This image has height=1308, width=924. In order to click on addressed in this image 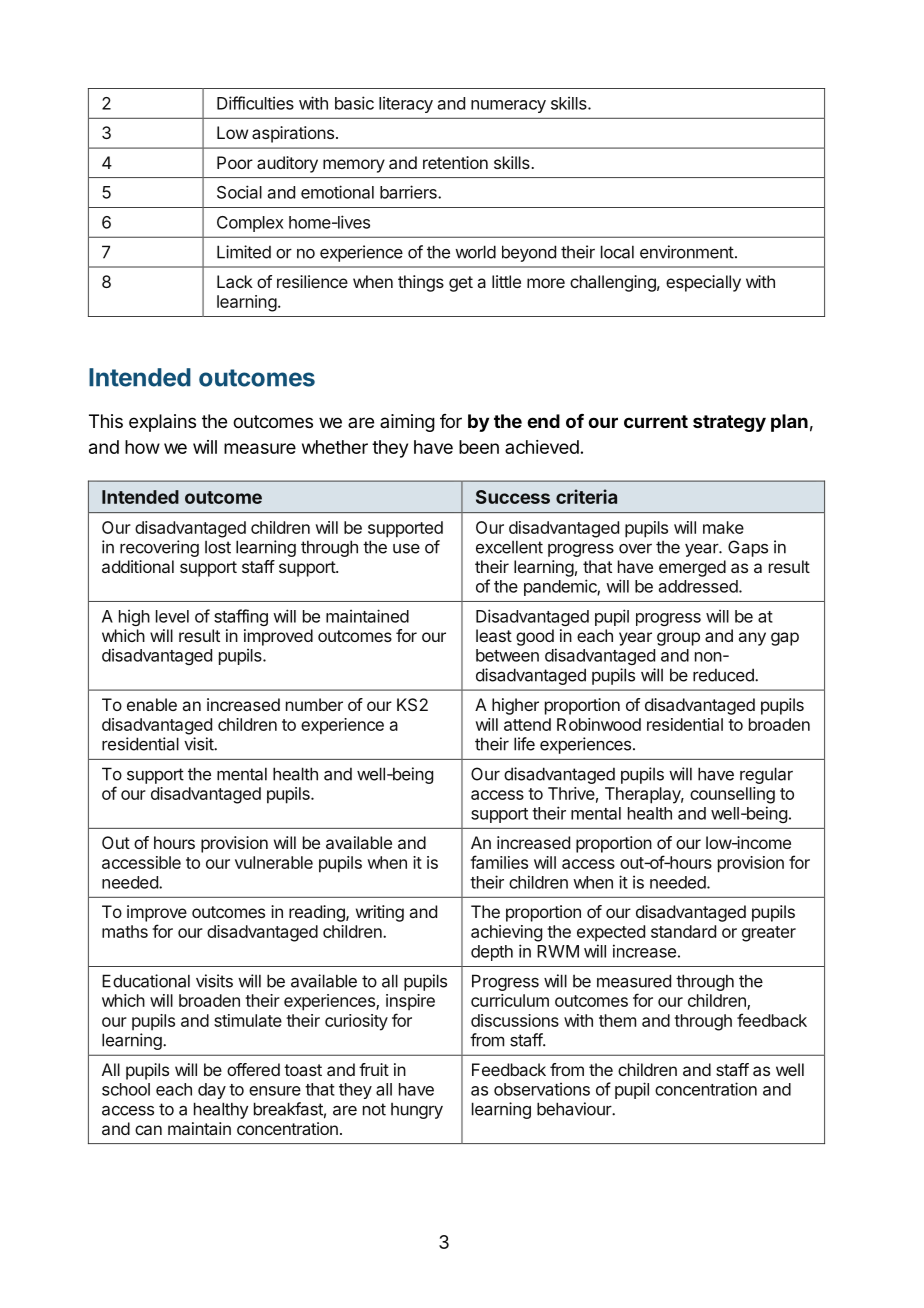, I will do `click(698, 586)`.
